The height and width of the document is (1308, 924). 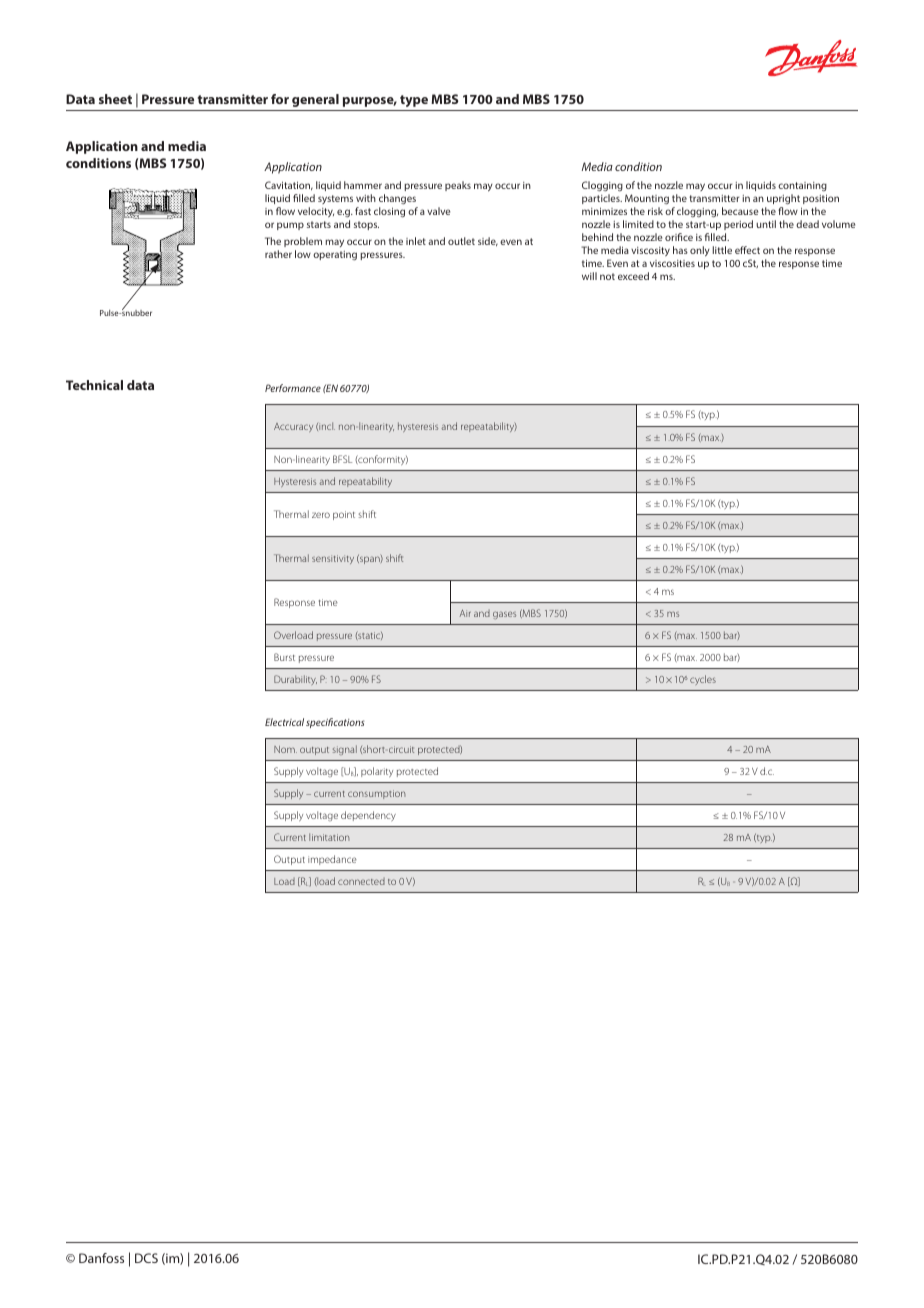 I want to click on Air, so click(x=465, y=613).
